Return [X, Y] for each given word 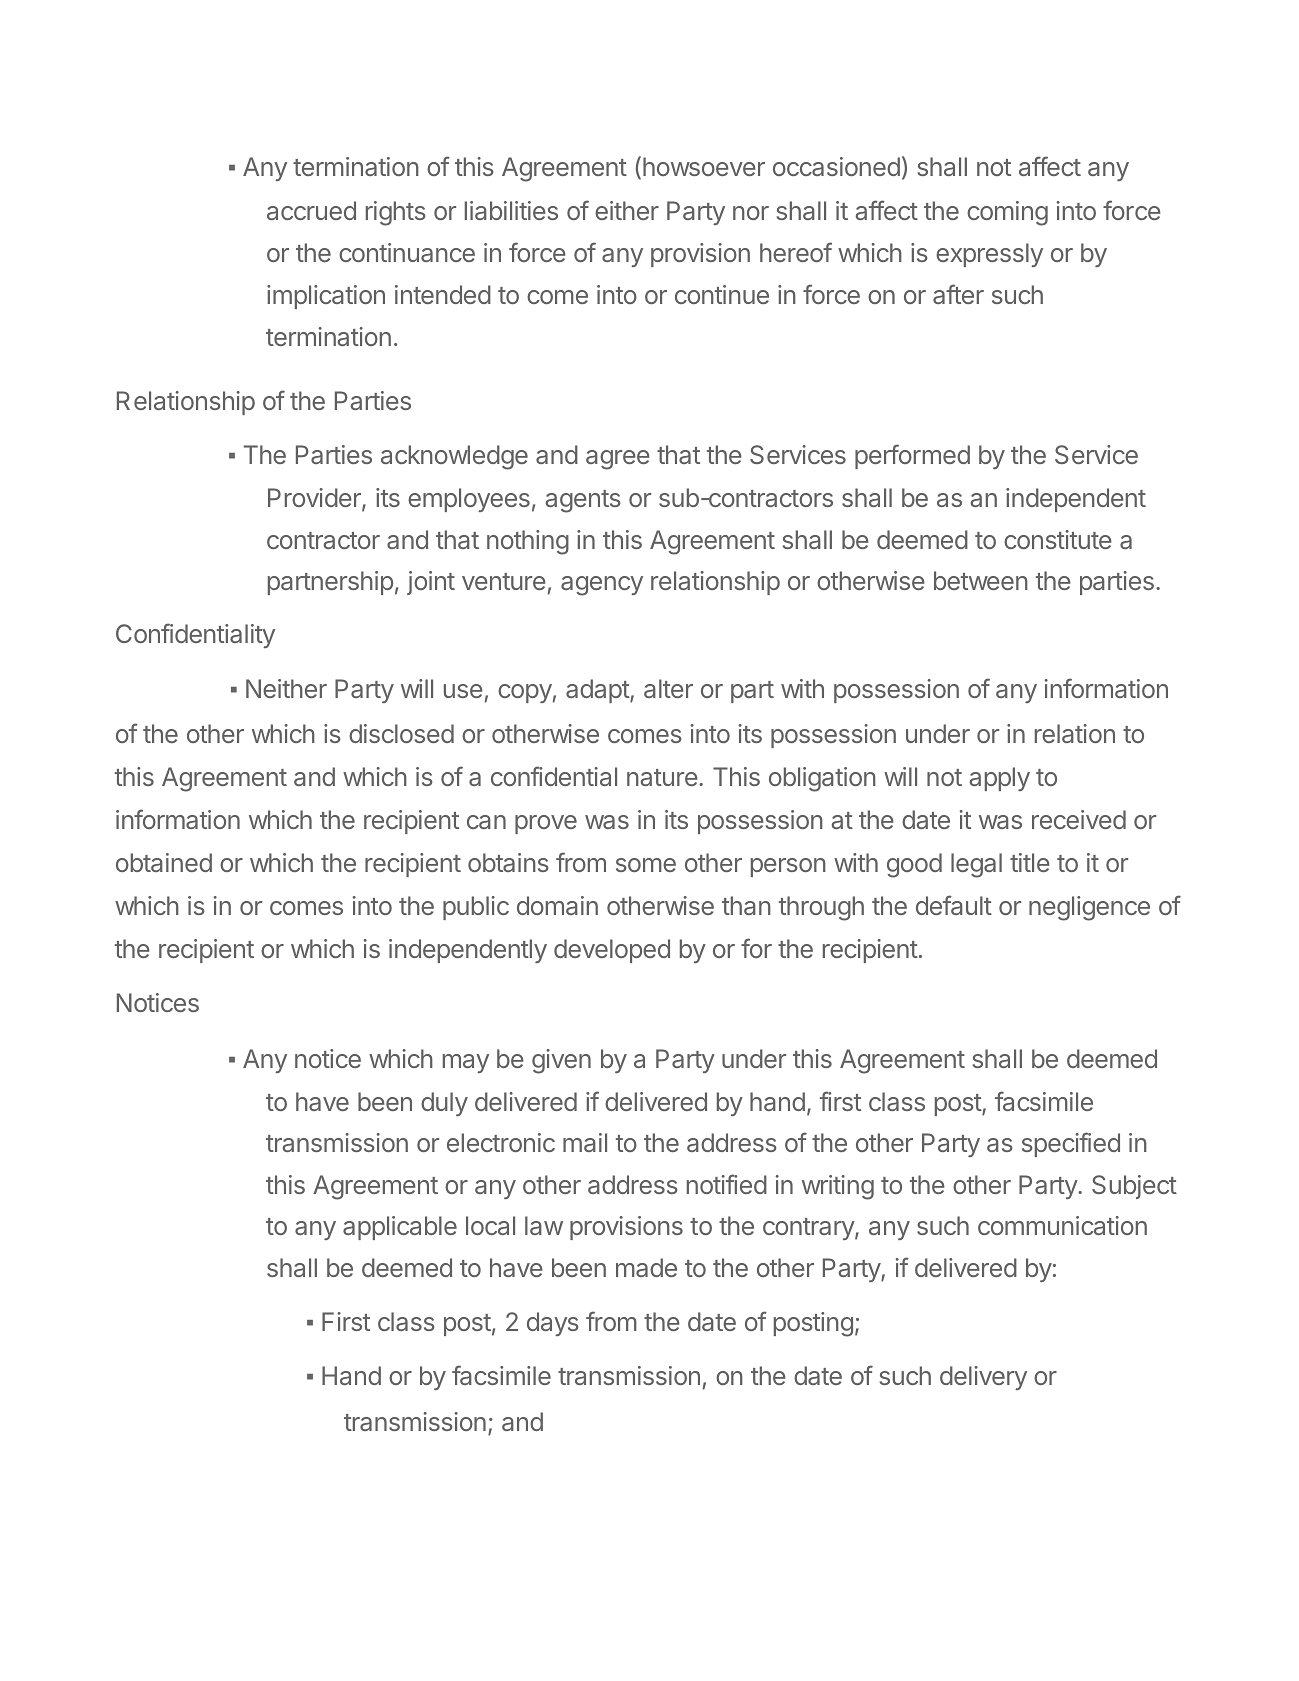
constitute [1058, 539]
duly [444, 1104]
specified [1071, 1144]
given [561, 1061]
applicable [400, 1228]
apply [1000, 779]
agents [583, 501]
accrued [311, 210]
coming [1007, 213]
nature [662, 777]
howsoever [704, 166]
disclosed [401, 733]
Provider [315, 499]
